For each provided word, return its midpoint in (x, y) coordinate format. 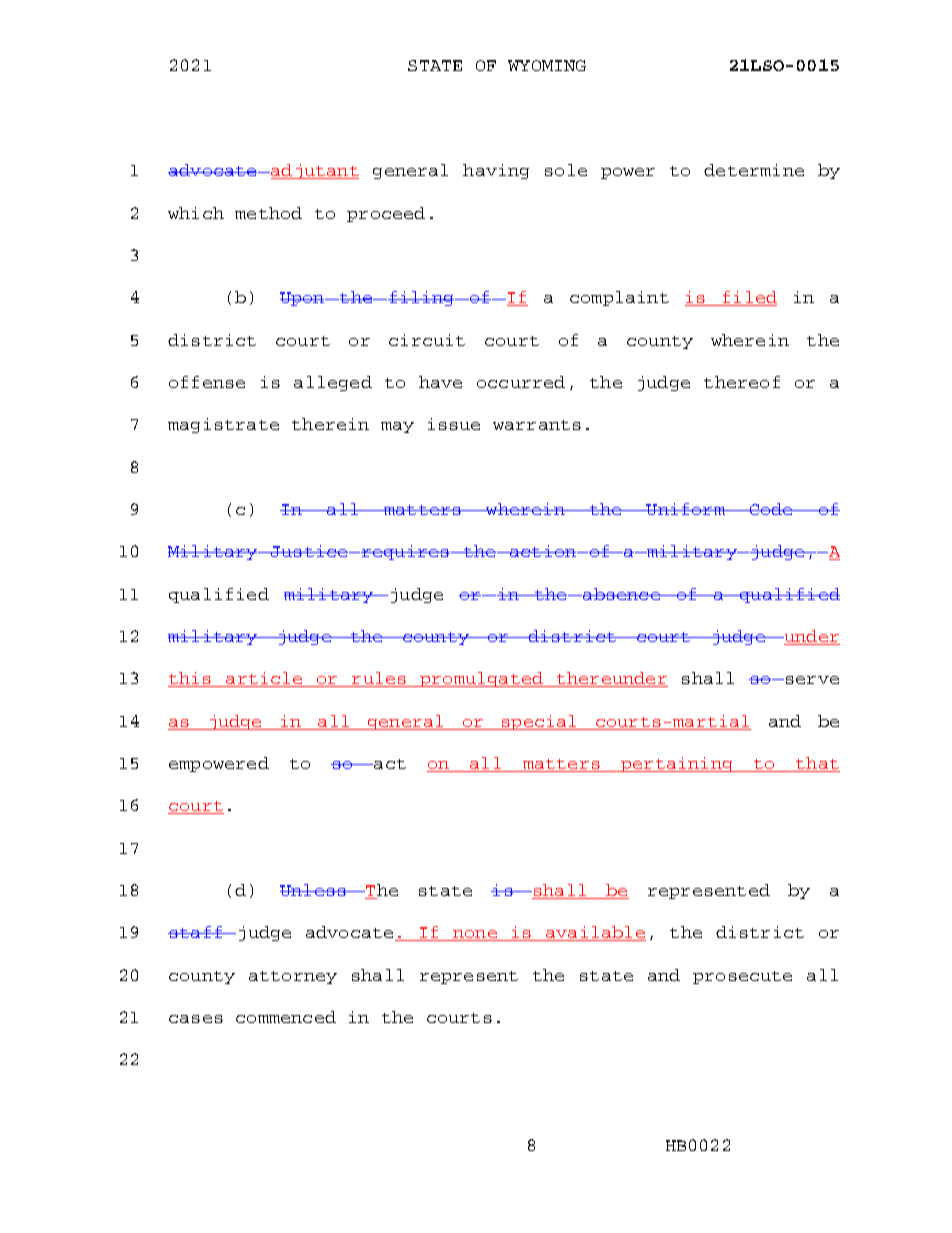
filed (749, 298)
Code (771, 509)
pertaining (677, 764)
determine (754, 170)
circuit (427, 340)
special (539, 722)
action (542, 551)
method (268, 213)
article (264, 679)
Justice (309, 551)
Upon (303, 299)
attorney (293, 977)
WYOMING (547, 65)
